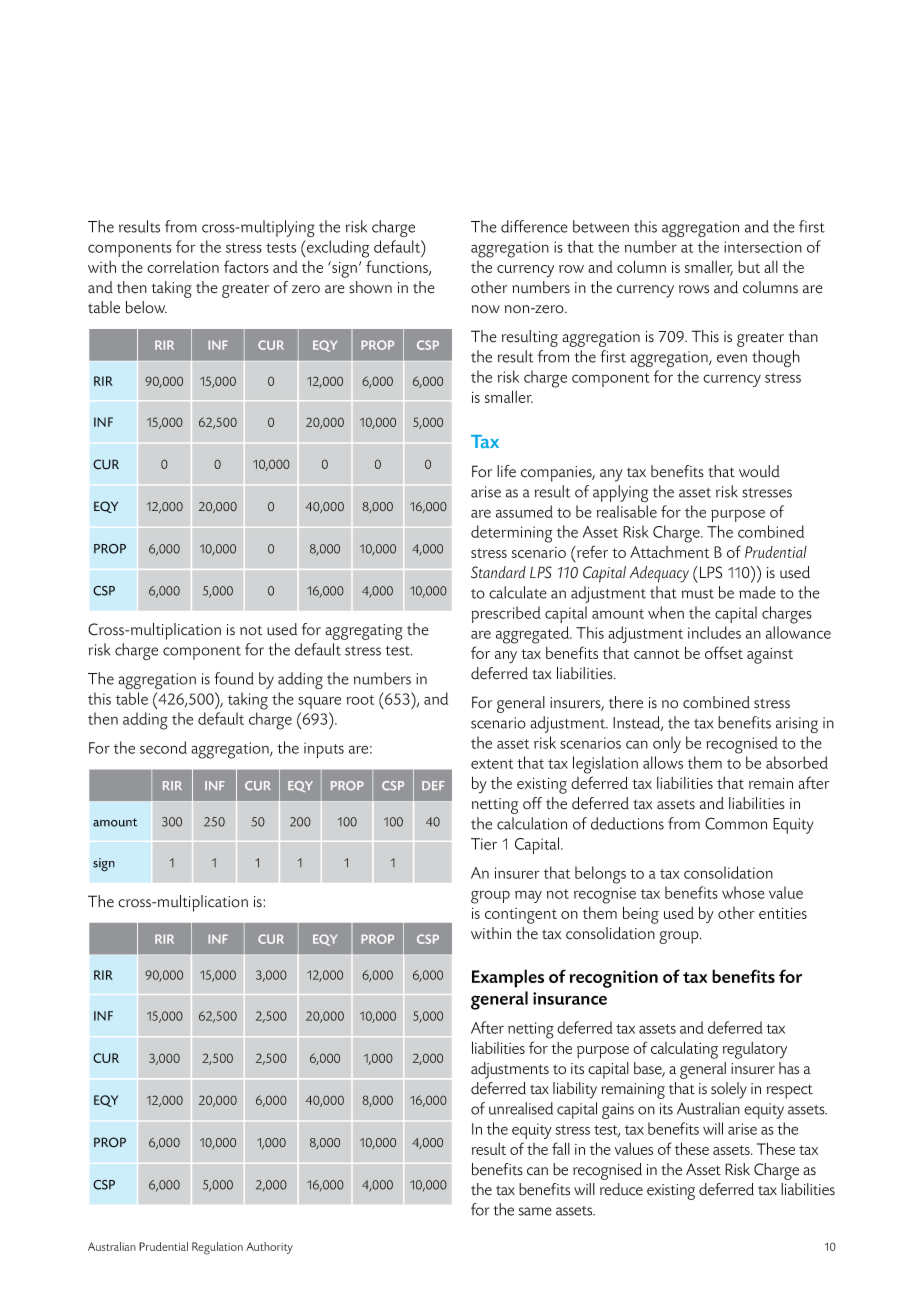  I want to click on contingent, so click(521, 916).
